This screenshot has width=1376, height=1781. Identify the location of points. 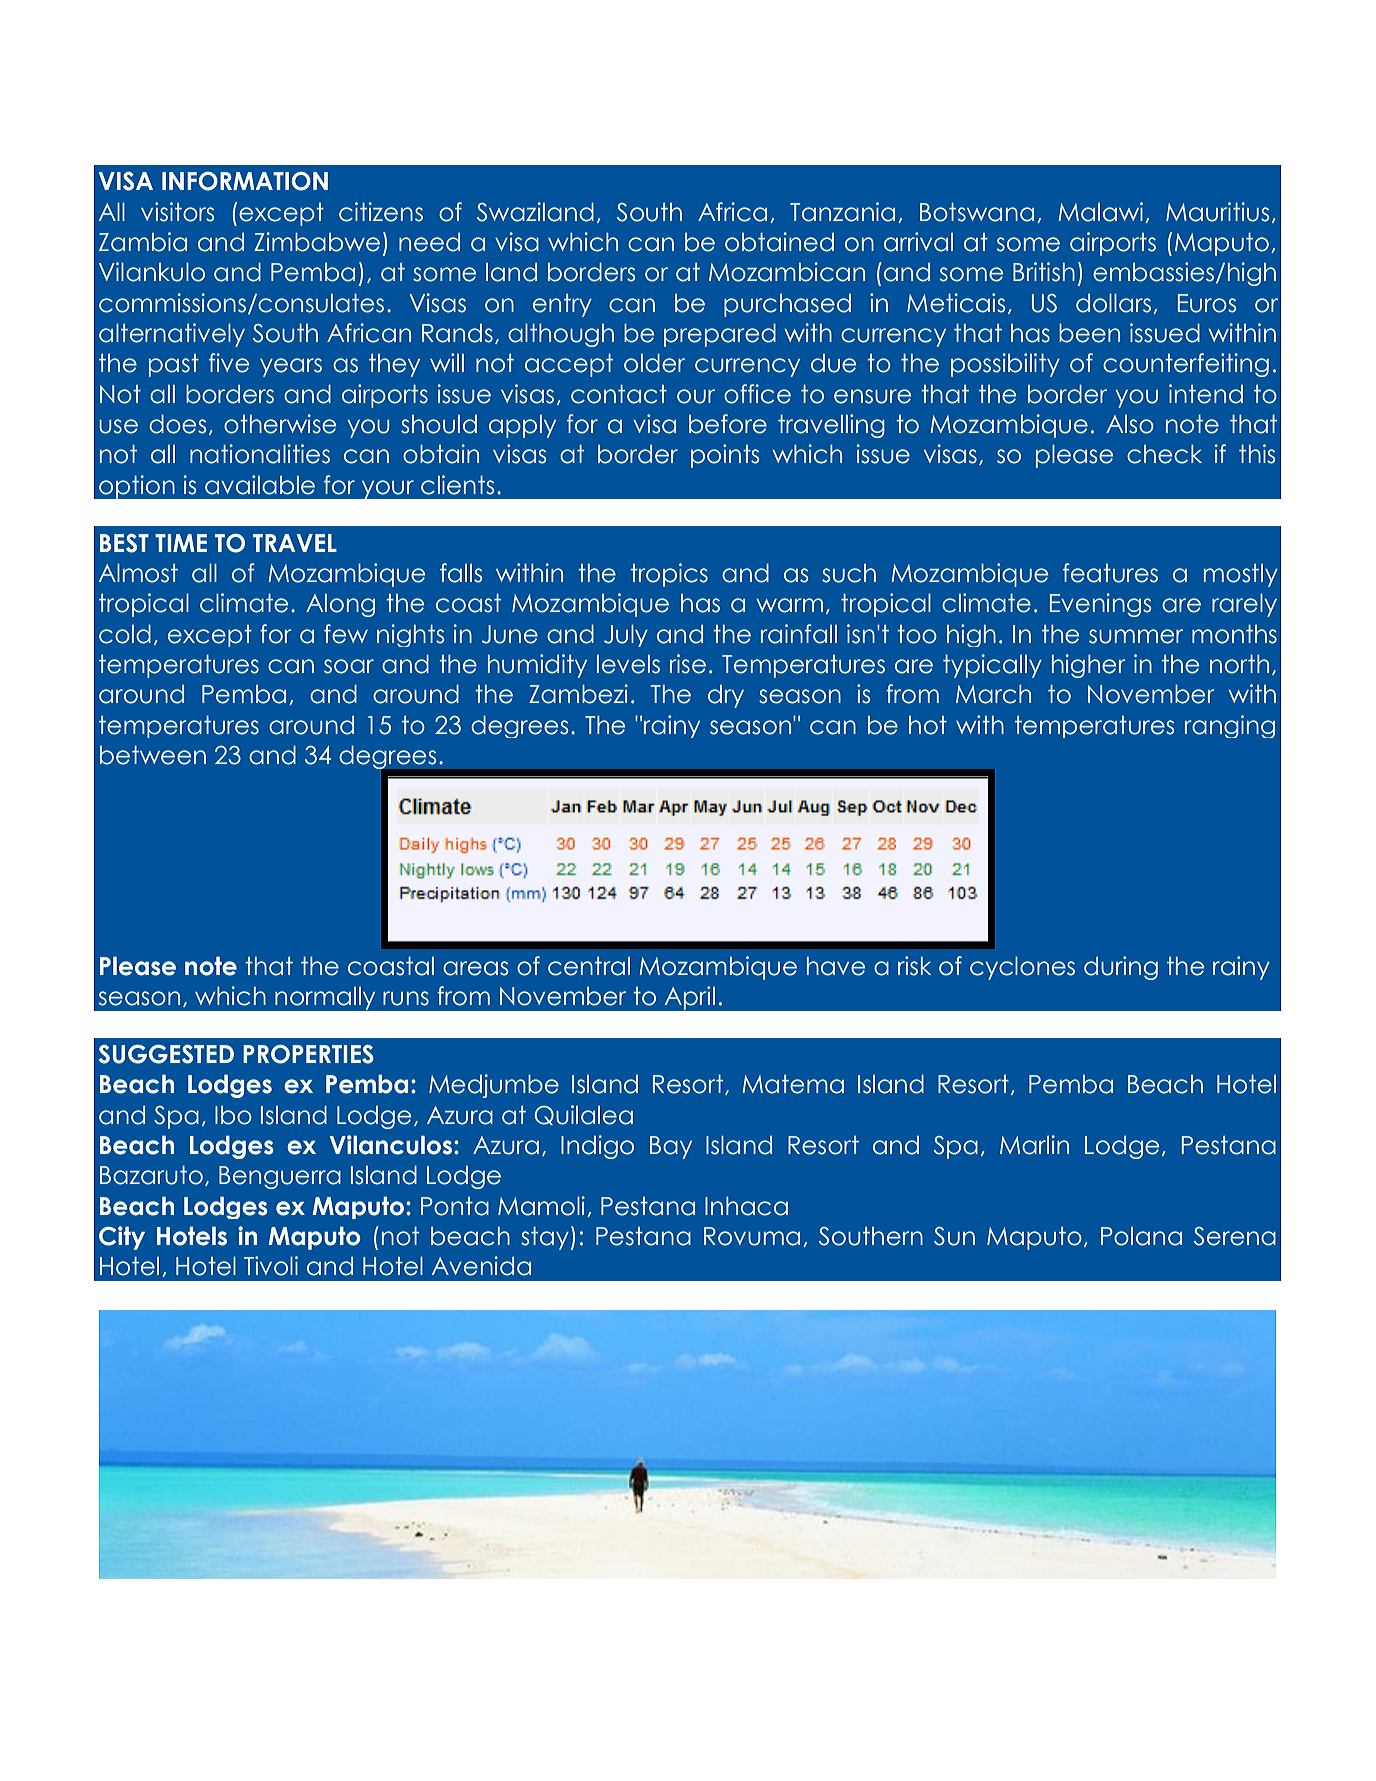
(725, 456).
